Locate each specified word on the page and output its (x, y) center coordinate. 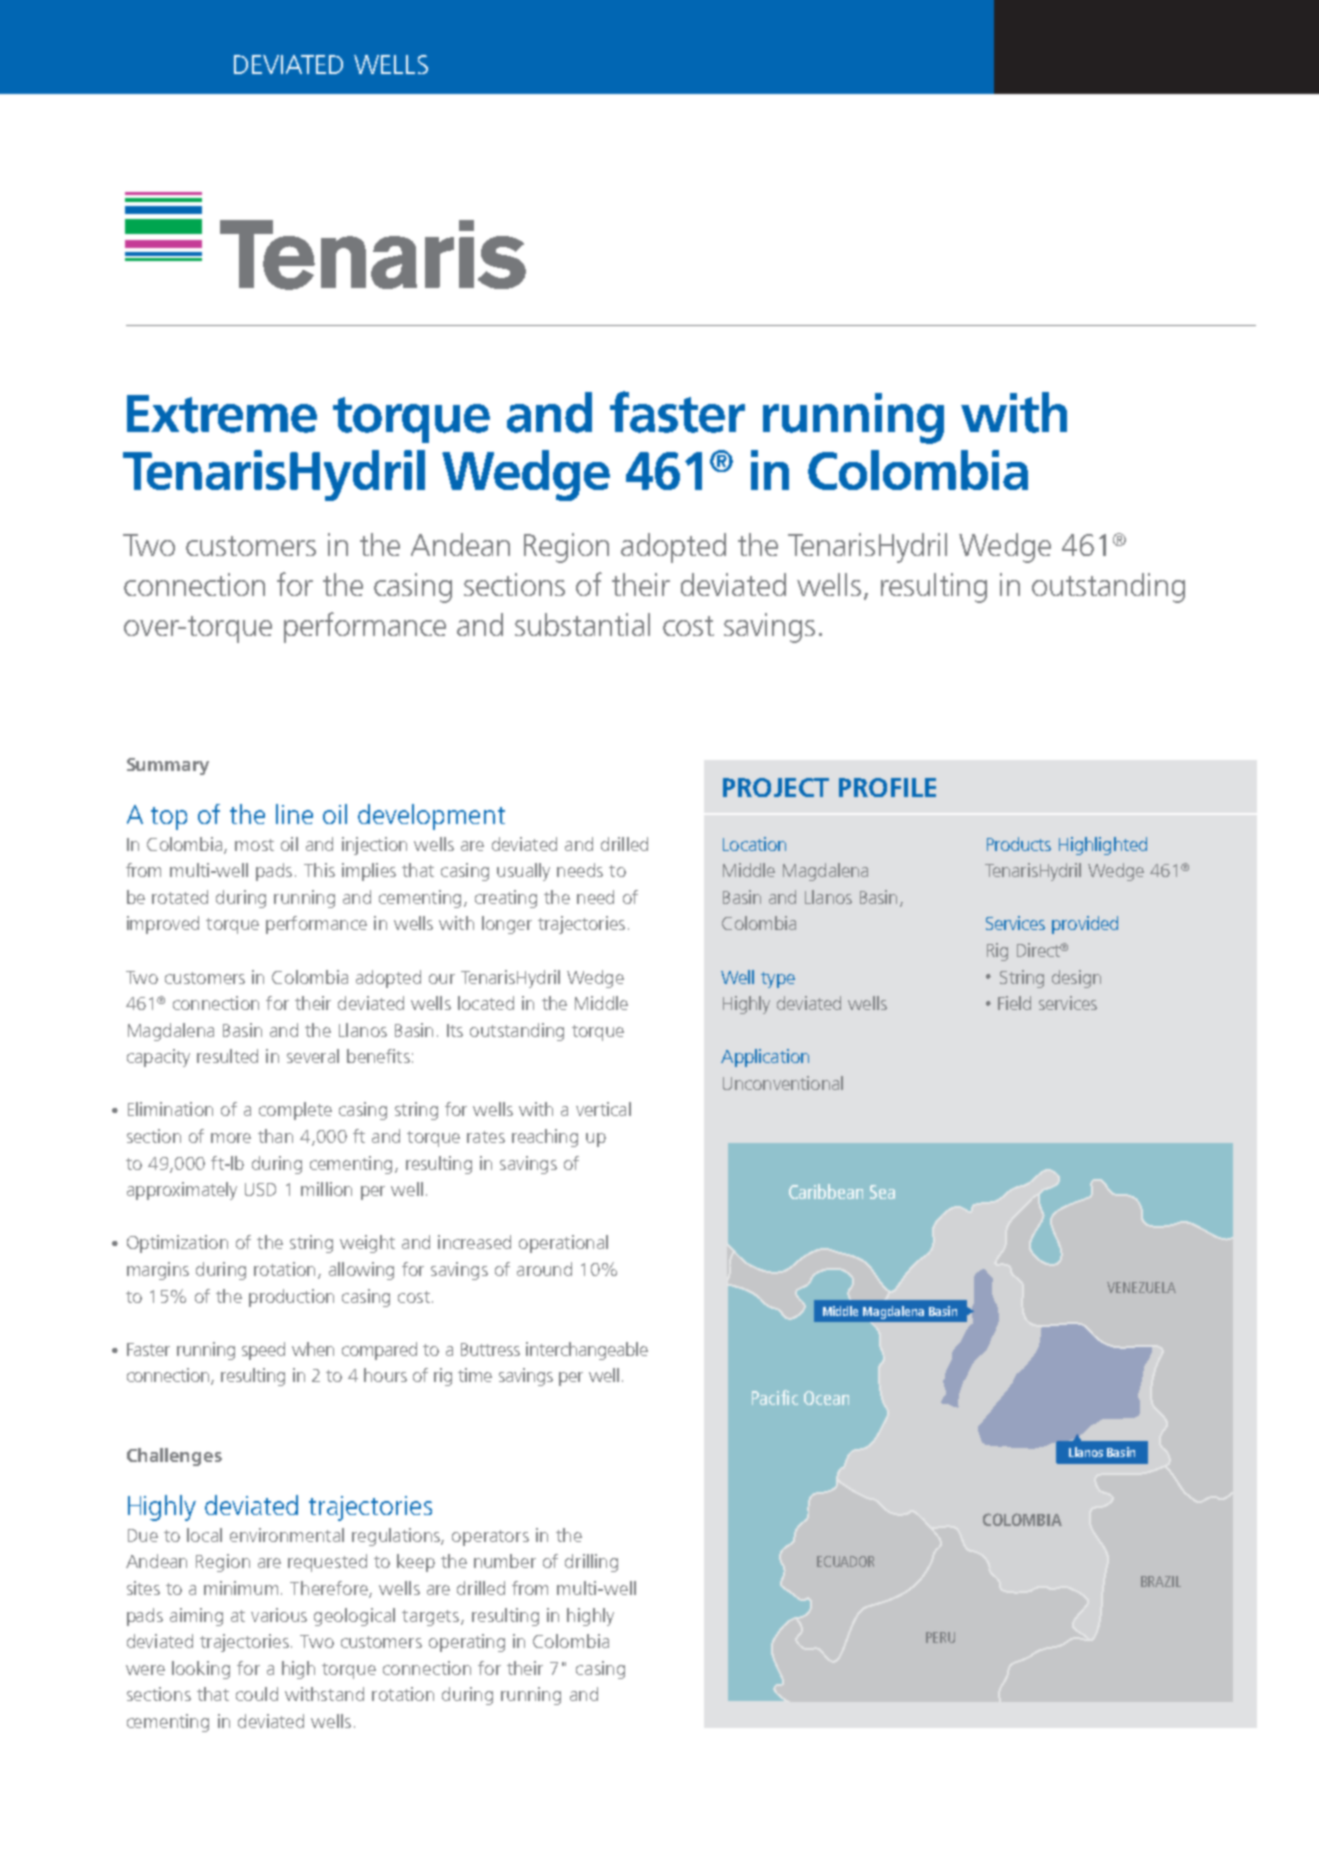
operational (563, 1244)
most (254, 845)
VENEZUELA (1141, 1287)
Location (754, 844)
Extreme (222, 414)
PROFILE (887, 787)
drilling (591, 1563)
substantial (582, 624)
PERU (940, 1637)
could (257, 1694)
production (291, 1298)
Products (1019, 844)
